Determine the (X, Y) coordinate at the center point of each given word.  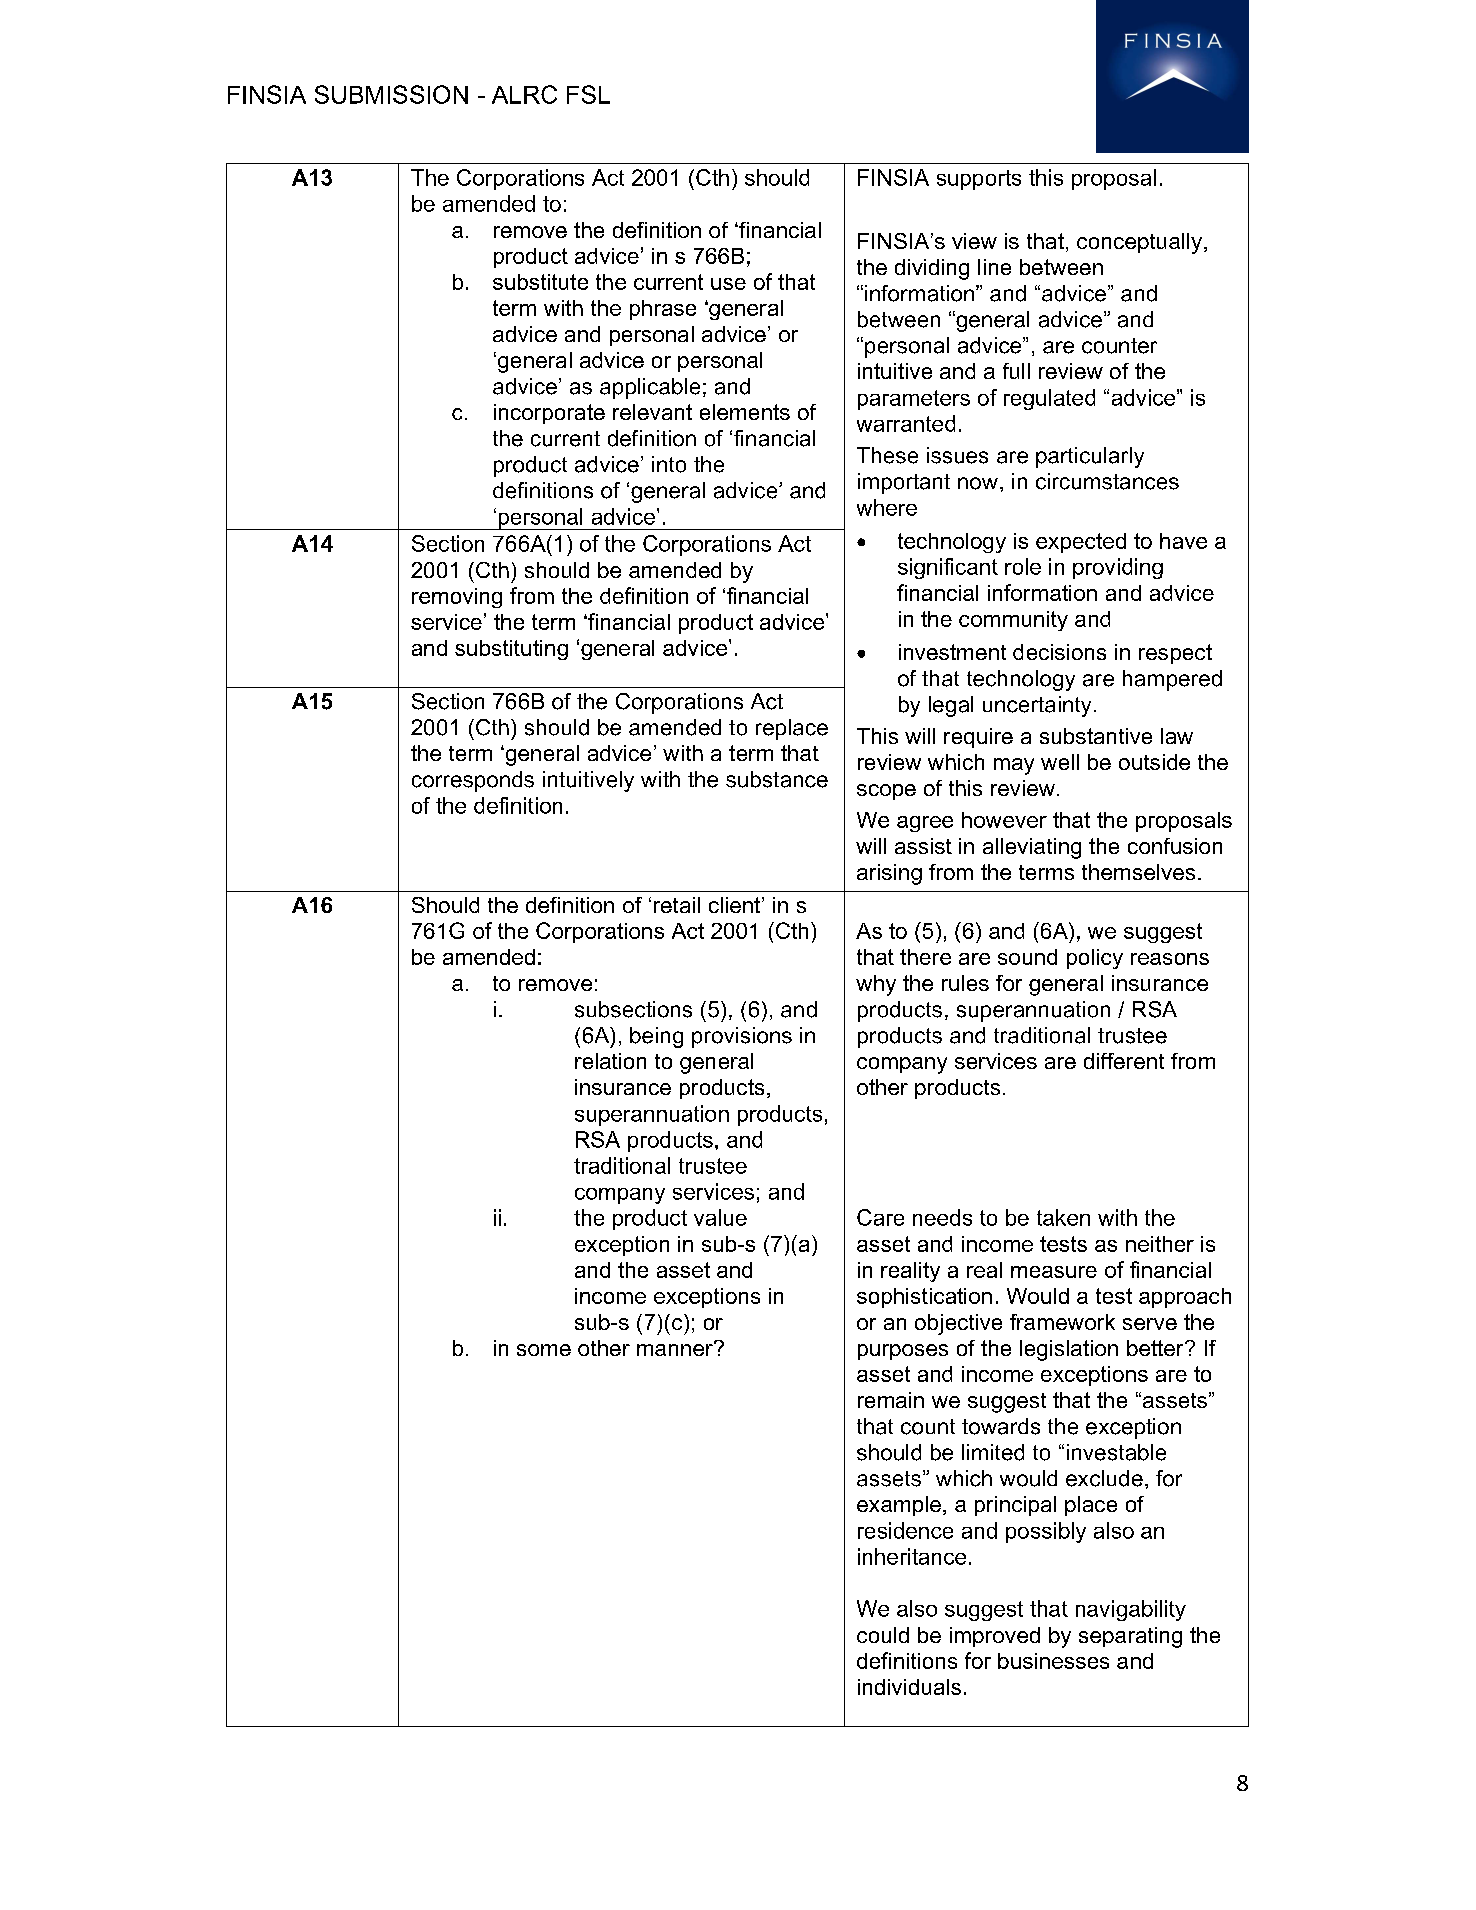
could (883, 1635)
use (728, 284)
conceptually (1141, 243)
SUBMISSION (391, 94)
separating (1130, 1637)
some (544, 1350)
